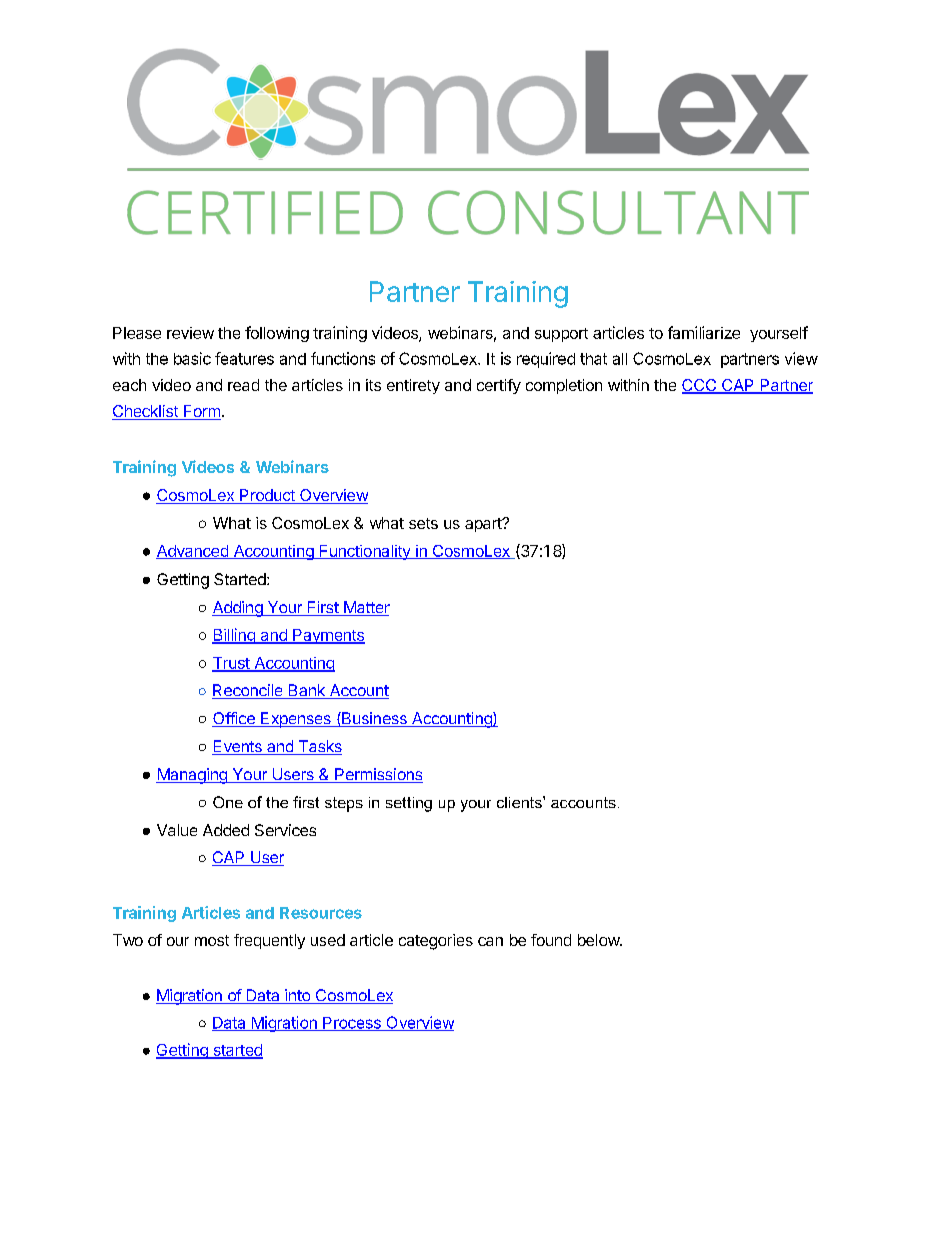  What do you see at coordinates (413, 386) in the screenshot?
I see `entirety` at bounding box center [413, 386].
